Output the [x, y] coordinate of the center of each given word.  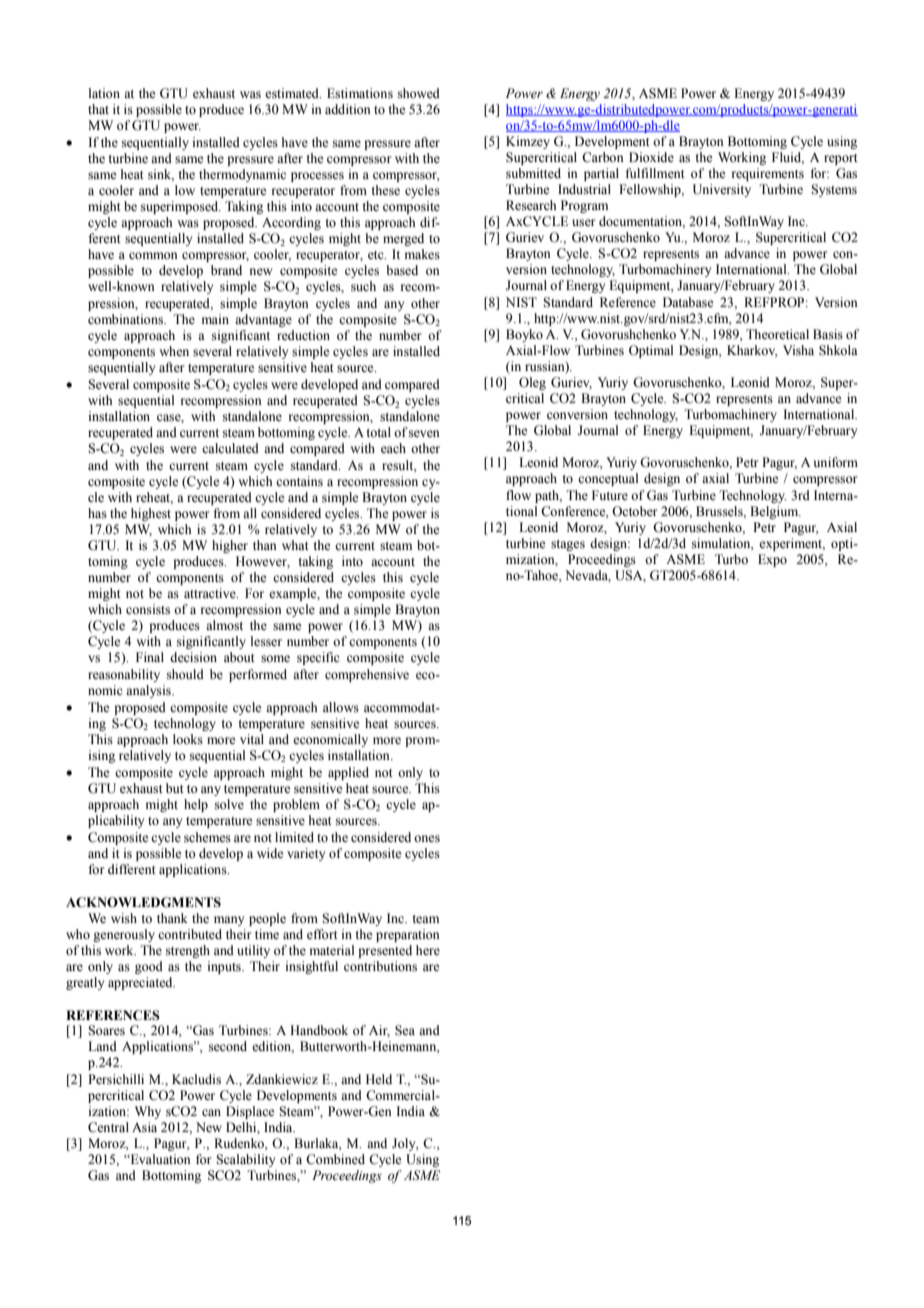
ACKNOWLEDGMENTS [143, 902]
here [428, 950]
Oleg [532, 383]
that [98, 109]
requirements [768, 174]
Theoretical [777, 334]
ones [427, 839]
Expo [772, 560]
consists [148, 609]
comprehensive [367, 675]
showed [419, 93]
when [174, 351]
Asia [144, 1127]
